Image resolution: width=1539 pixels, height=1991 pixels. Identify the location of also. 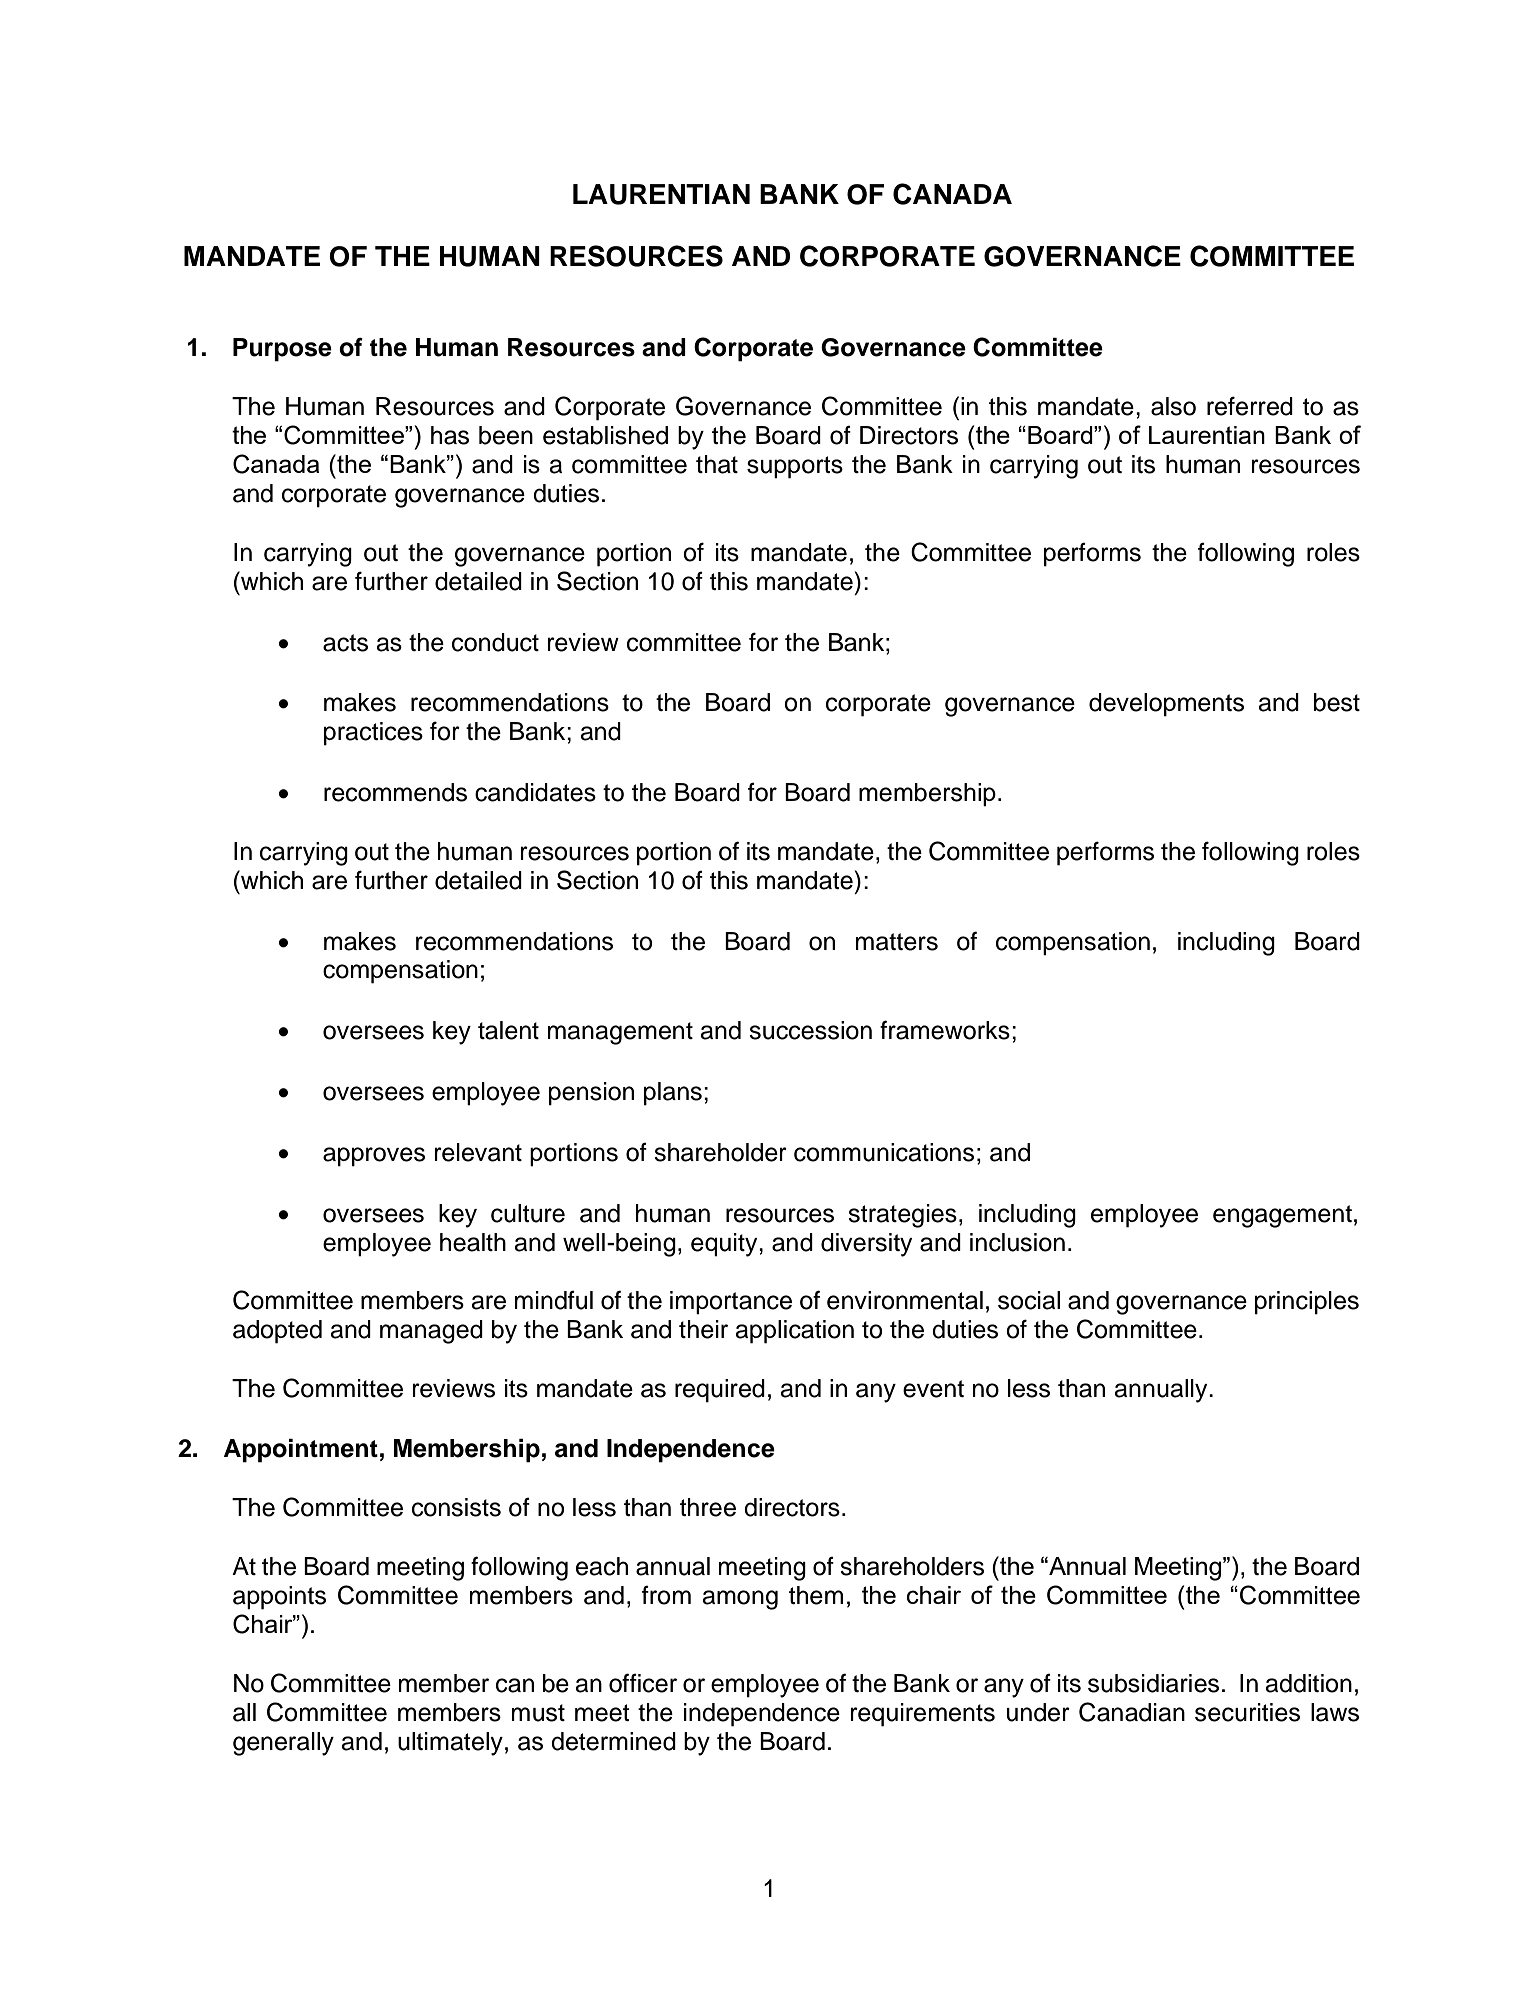
(1173, 406).
